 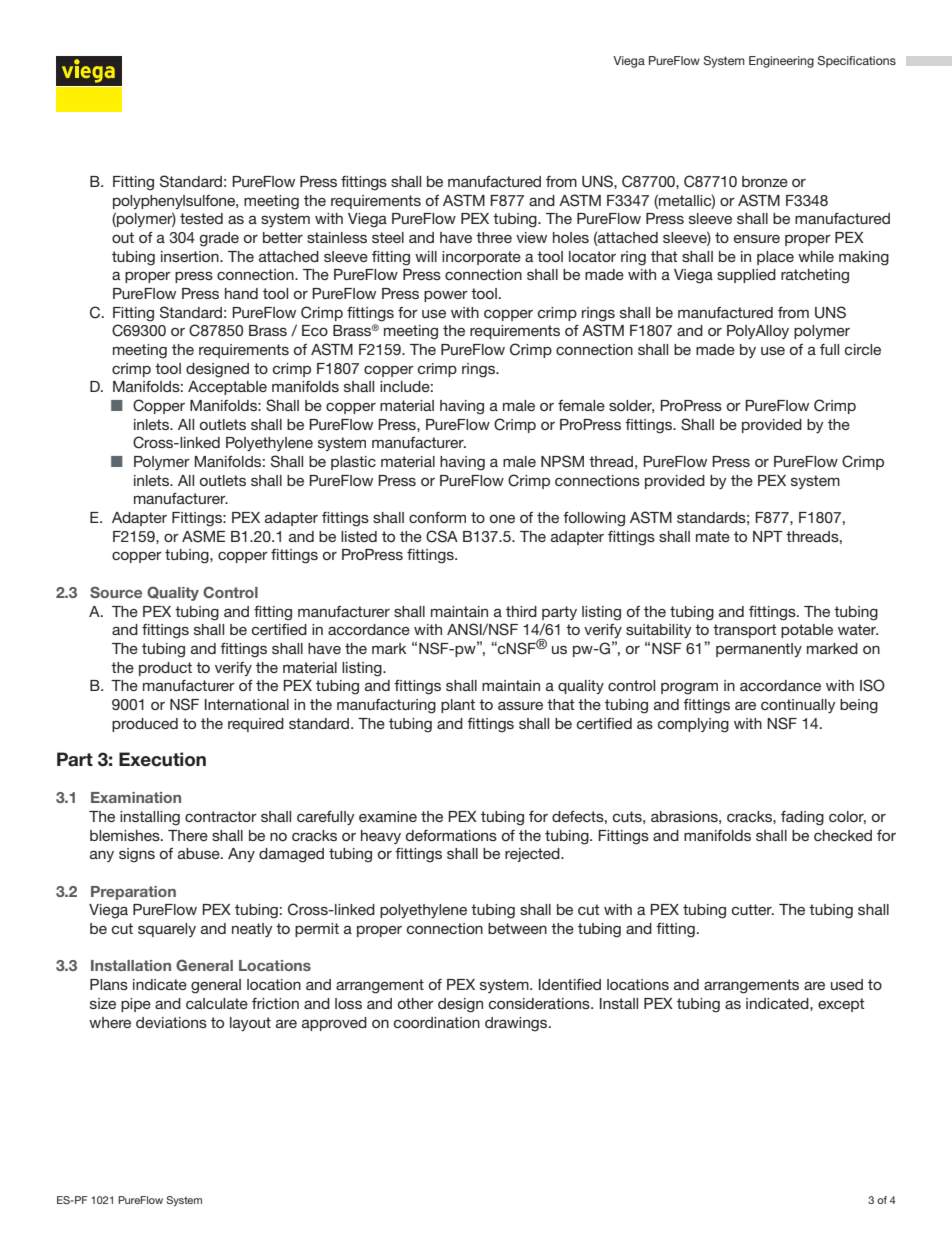 What do you see at coordinates (458, 706) in the screenshot?
I see `plant` at bounding box center [458, 706].
